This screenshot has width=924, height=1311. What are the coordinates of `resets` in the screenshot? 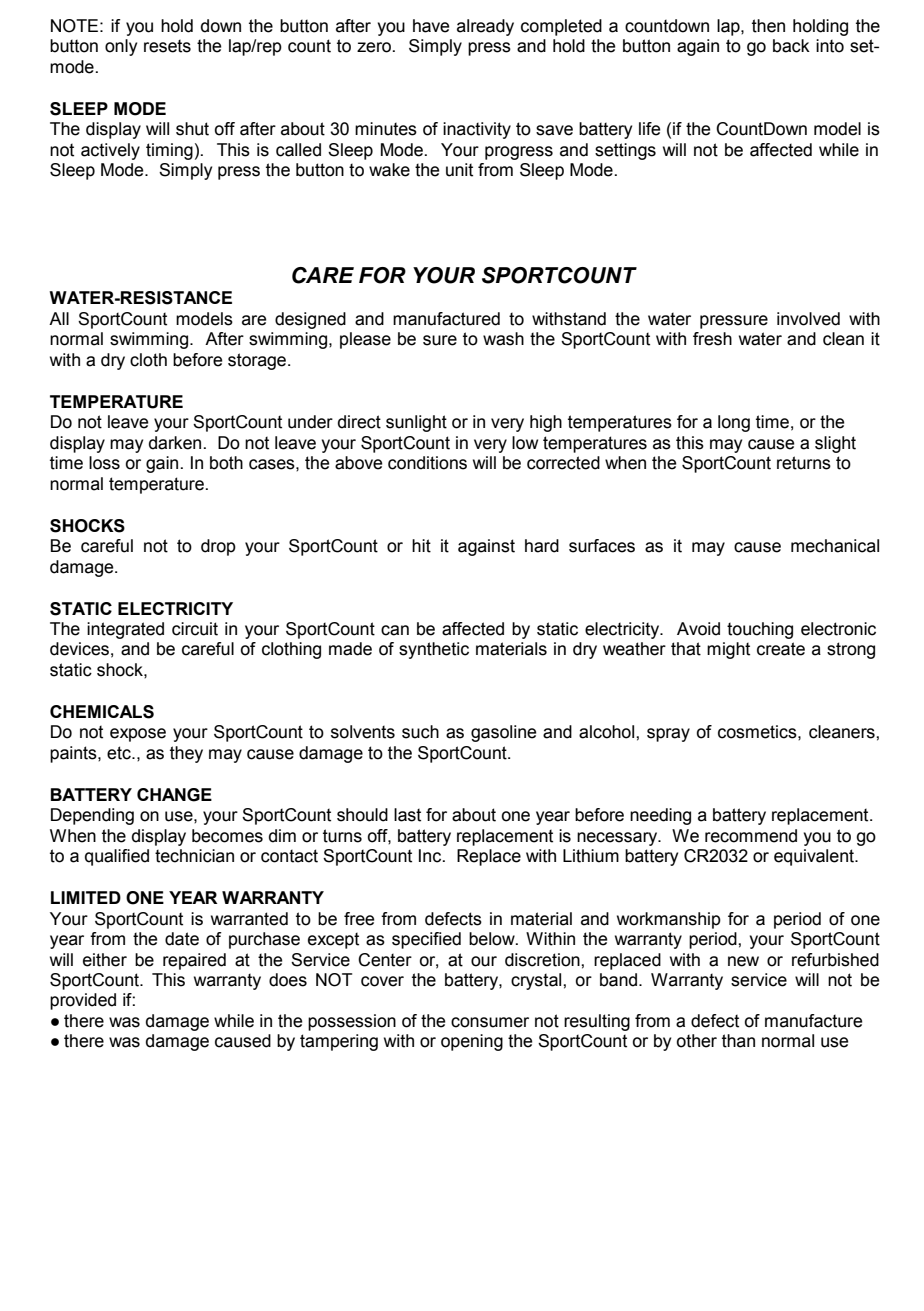 It's located at (167, 46).
